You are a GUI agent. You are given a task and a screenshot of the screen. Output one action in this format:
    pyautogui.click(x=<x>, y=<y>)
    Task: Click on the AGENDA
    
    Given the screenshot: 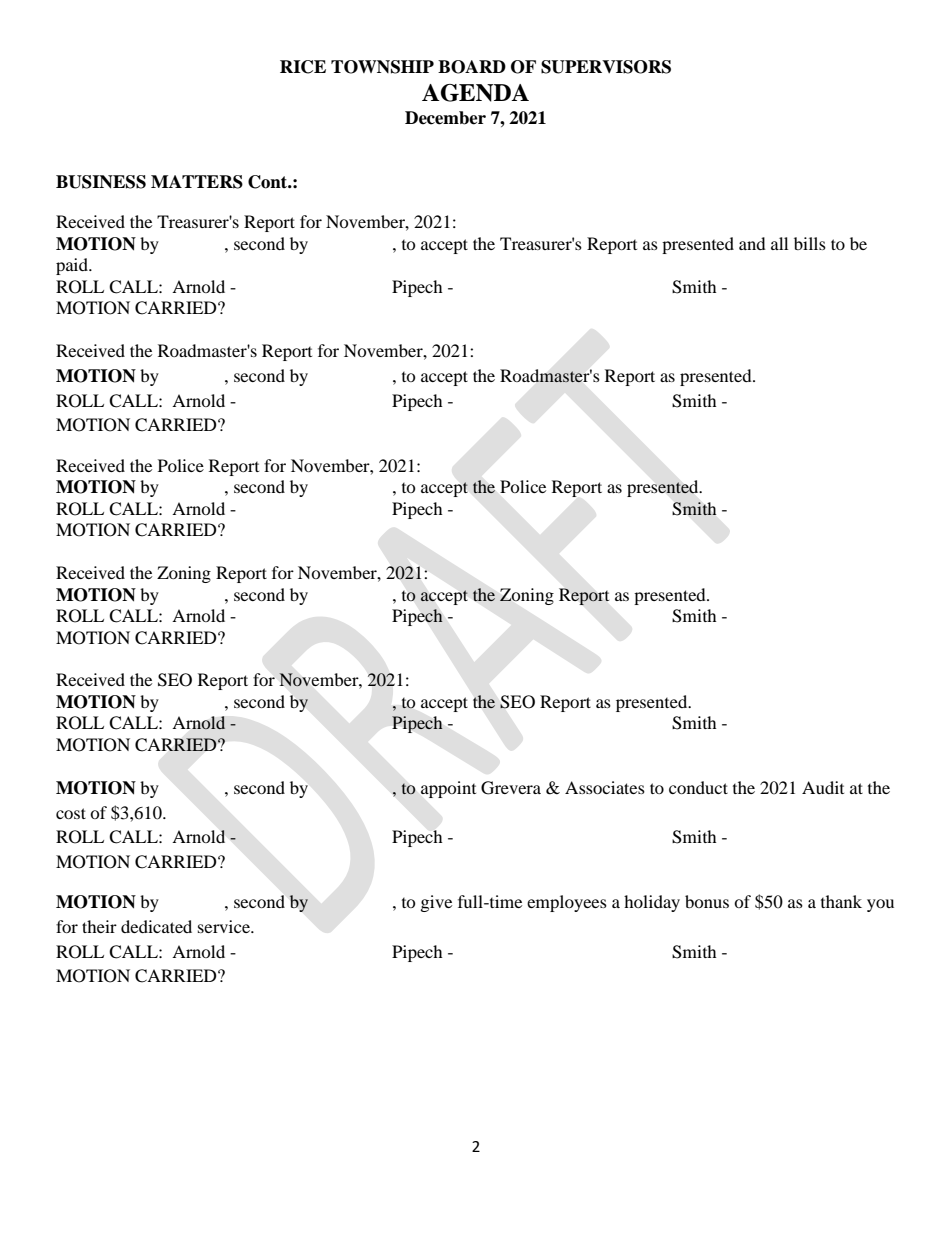 What is the action you would take?
    pyautogui.click(x=475, y=93)
